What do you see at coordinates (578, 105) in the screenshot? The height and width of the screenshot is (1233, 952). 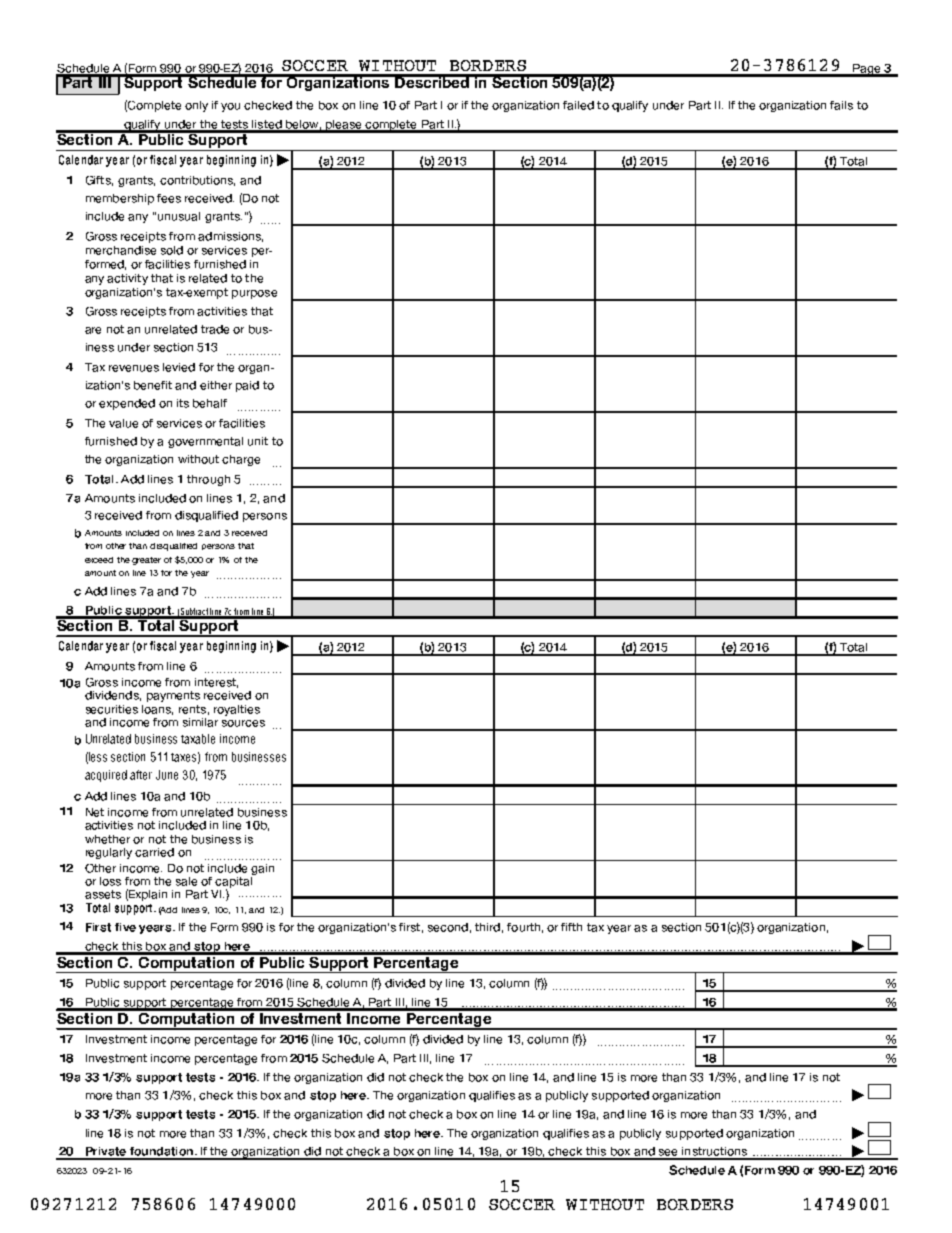 I see `failed` at bounding box center [578, 105].
